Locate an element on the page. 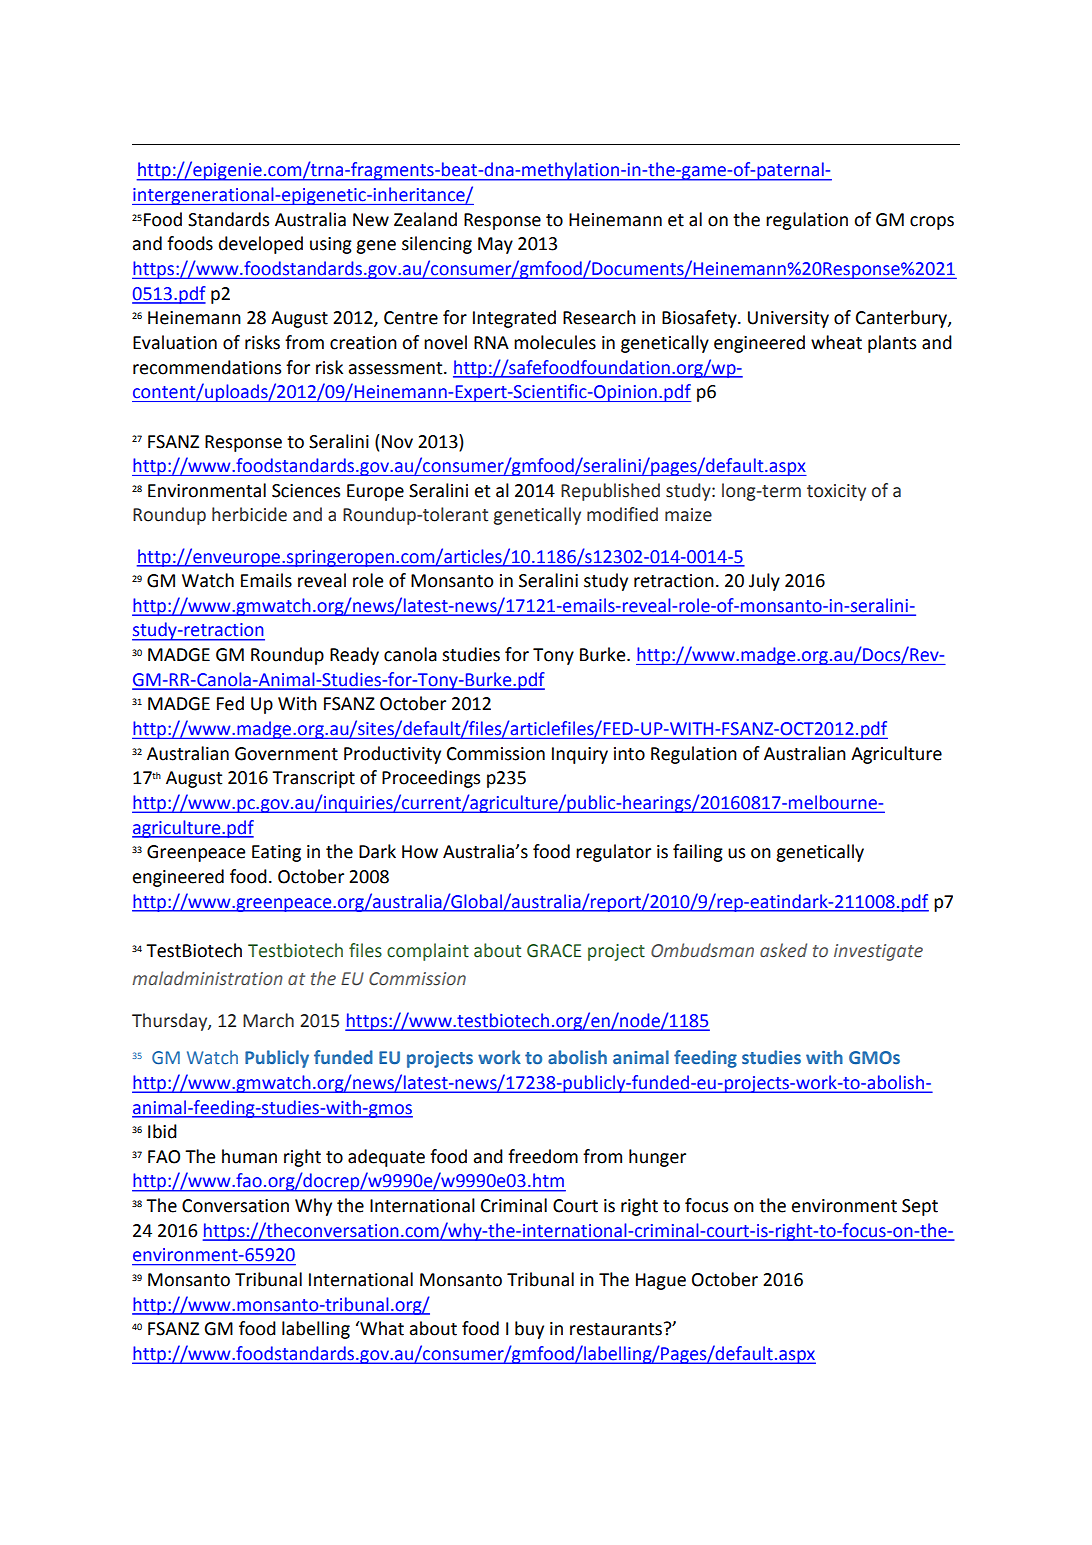 This image has height=1545, width=1092. human is located at coordinates (249, 1156).
